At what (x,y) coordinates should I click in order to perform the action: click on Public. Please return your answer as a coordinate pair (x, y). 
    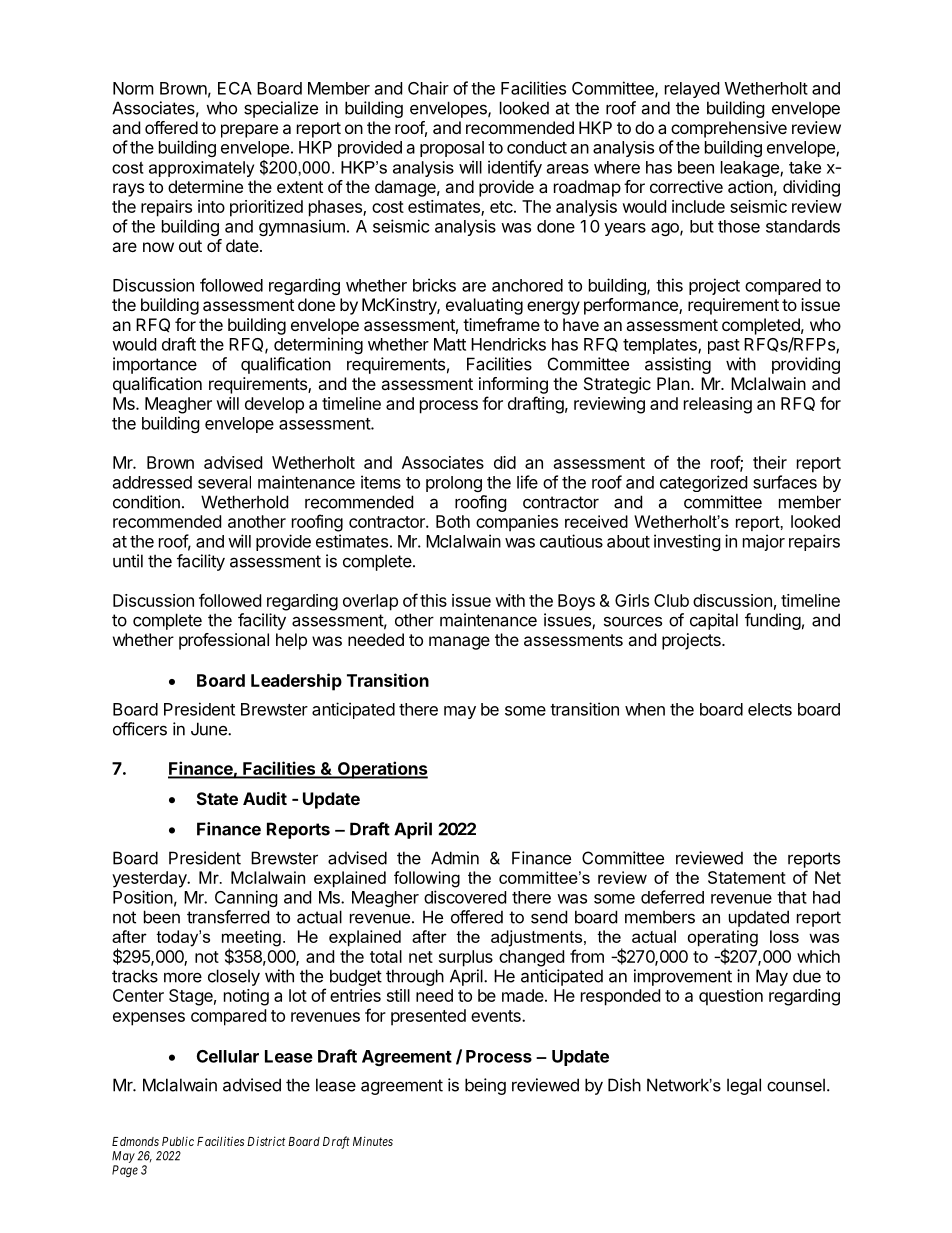
    Looking at the image, I should click on (178, 1141).
